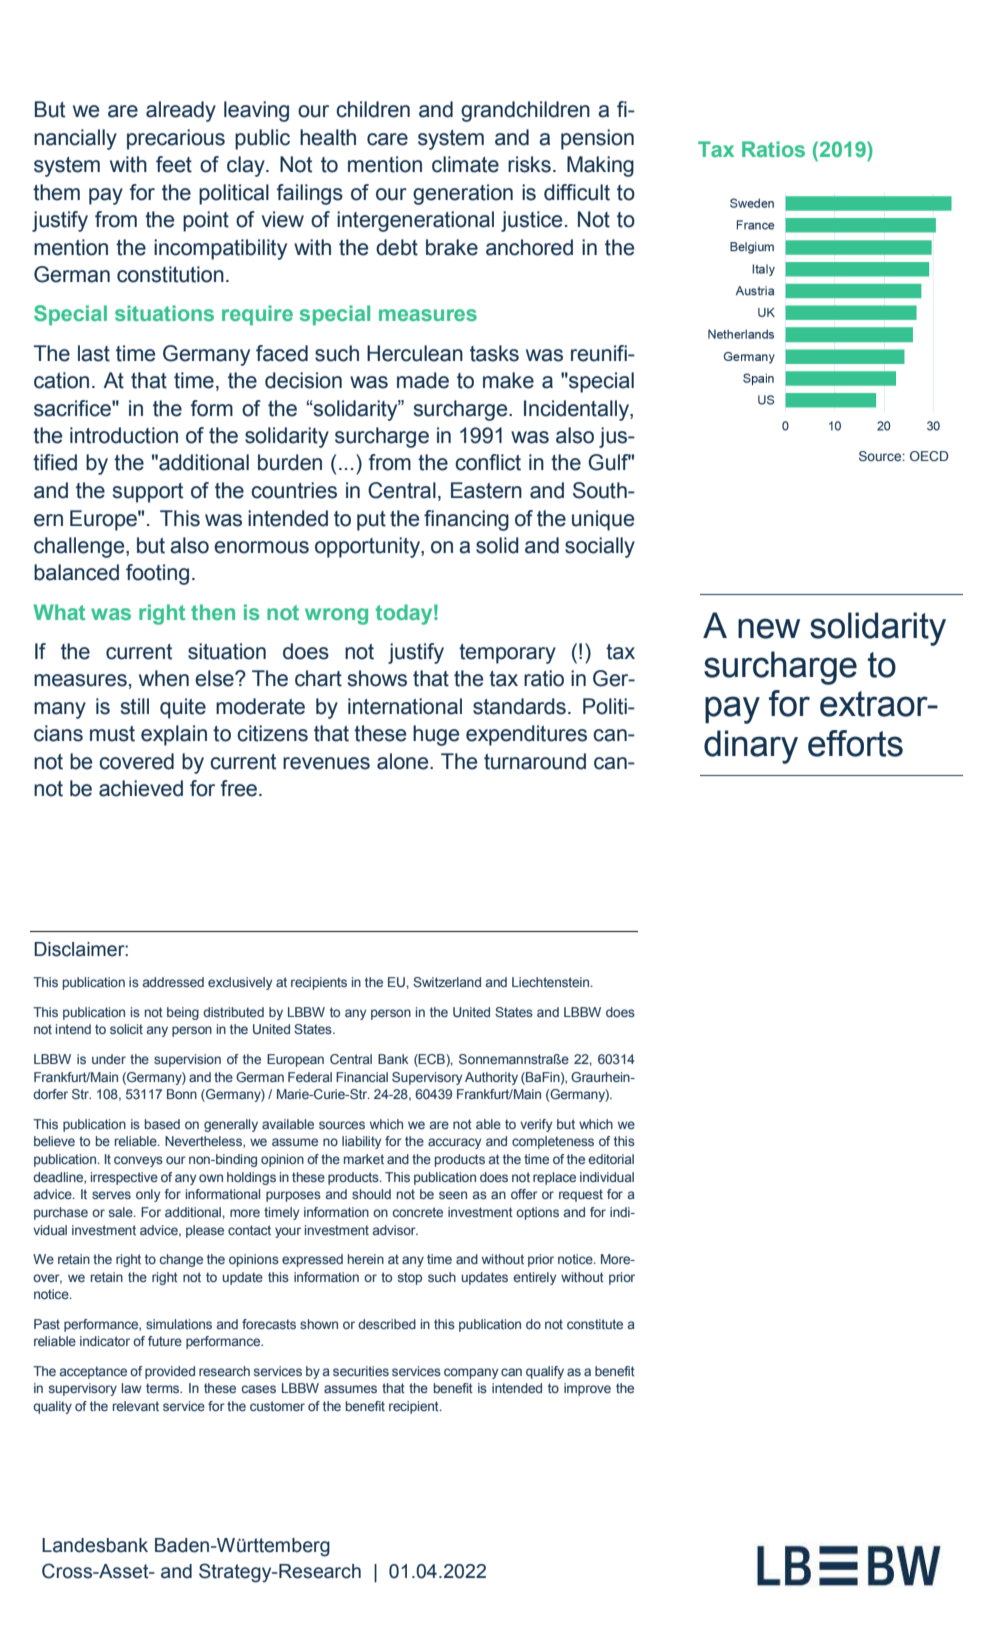  Describe the element at coordinates (471, 1373) in the screenshot. I see `company` at that location.
